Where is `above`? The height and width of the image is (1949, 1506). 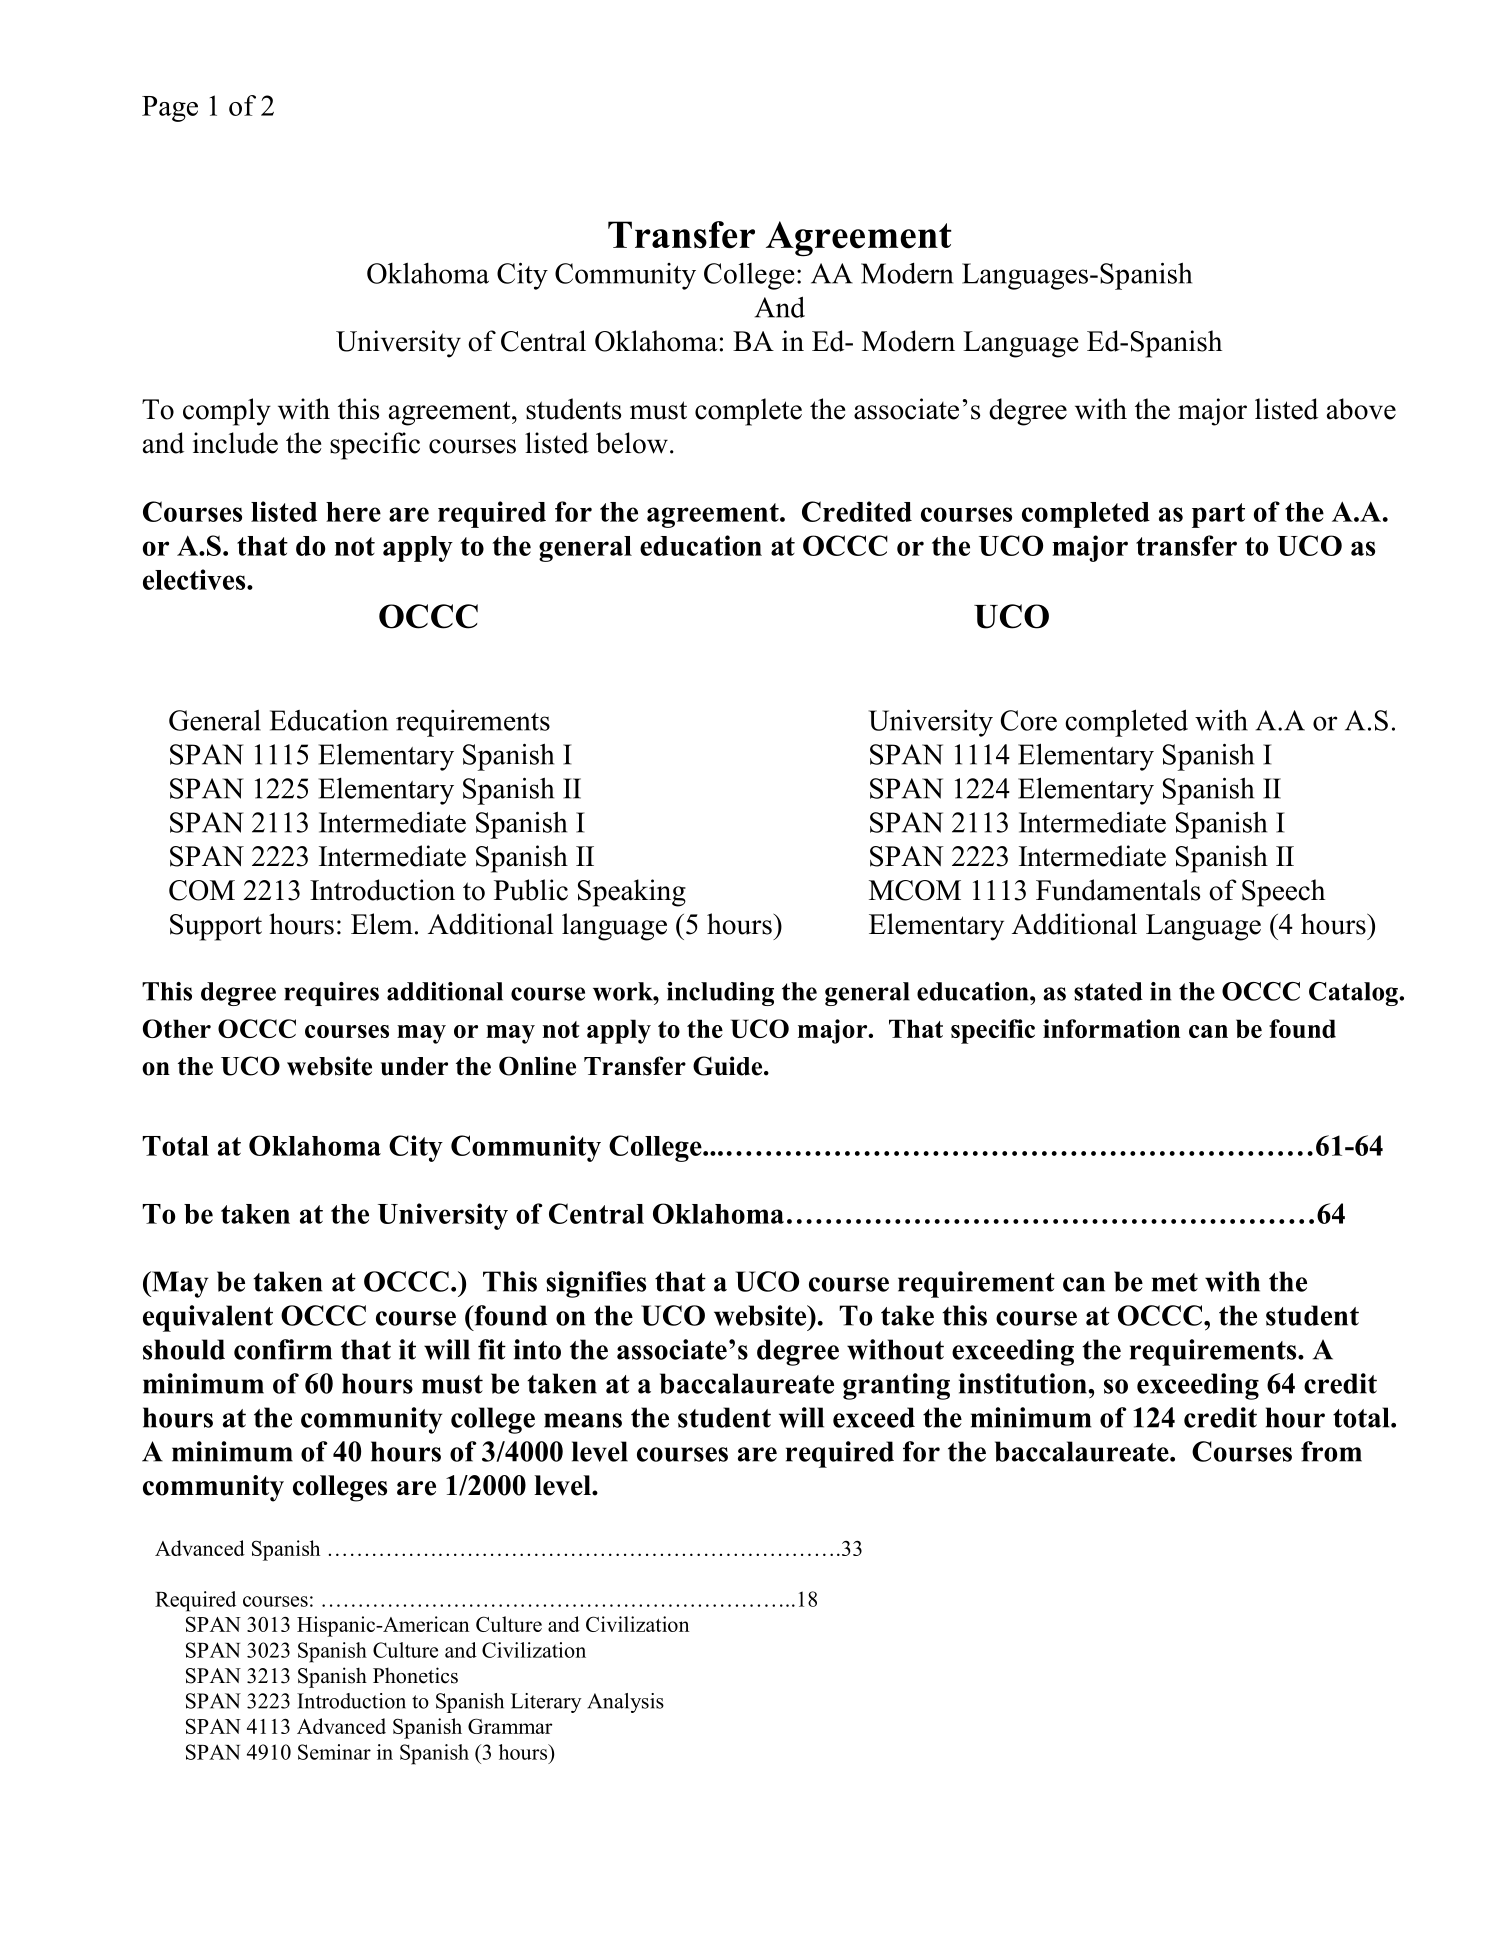
above is located at coordinates (1361, 409).
